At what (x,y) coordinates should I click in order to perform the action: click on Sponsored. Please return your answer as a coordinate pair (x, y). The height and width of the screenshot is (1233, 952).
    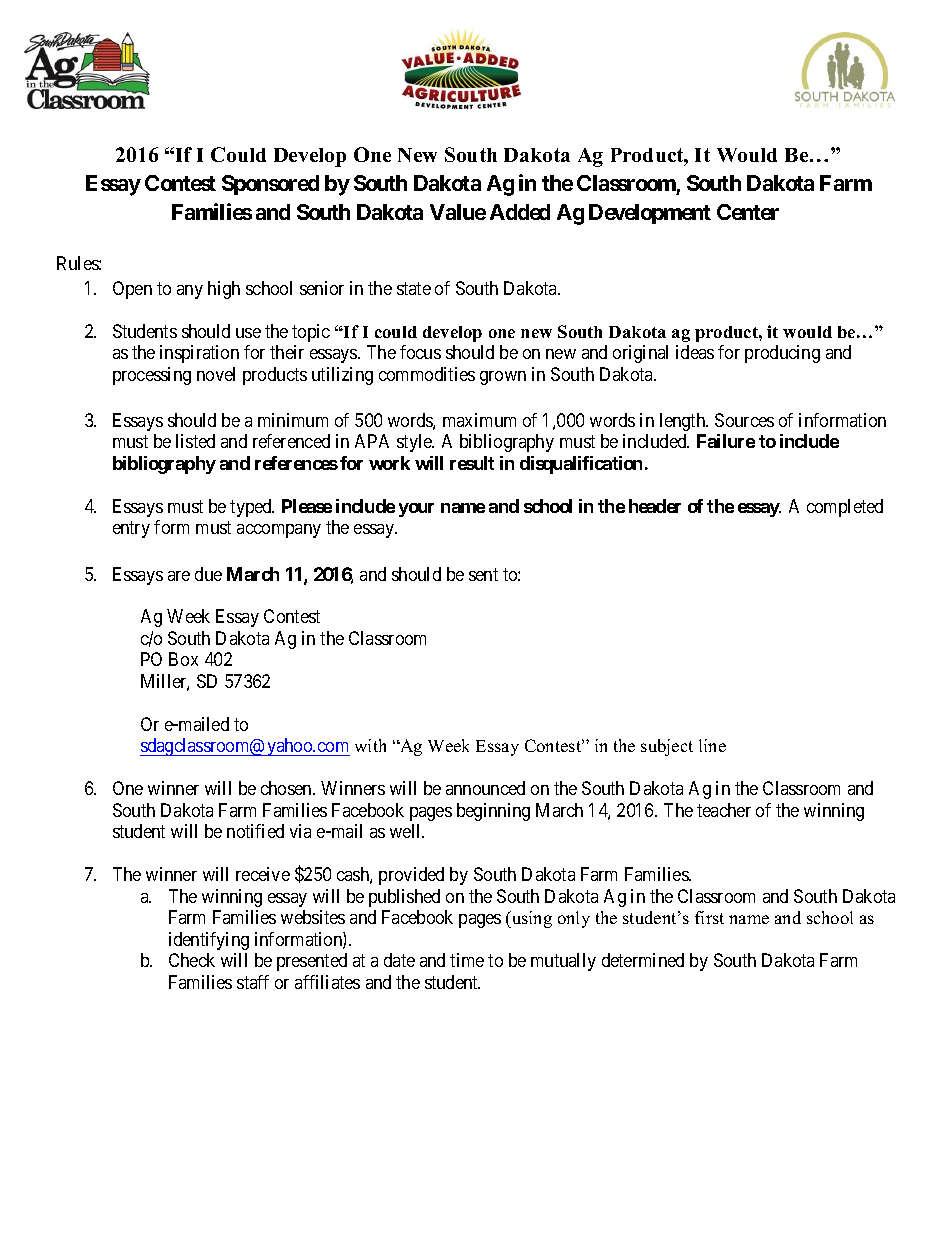
    Looking at the image, I should click on (270, 185).
